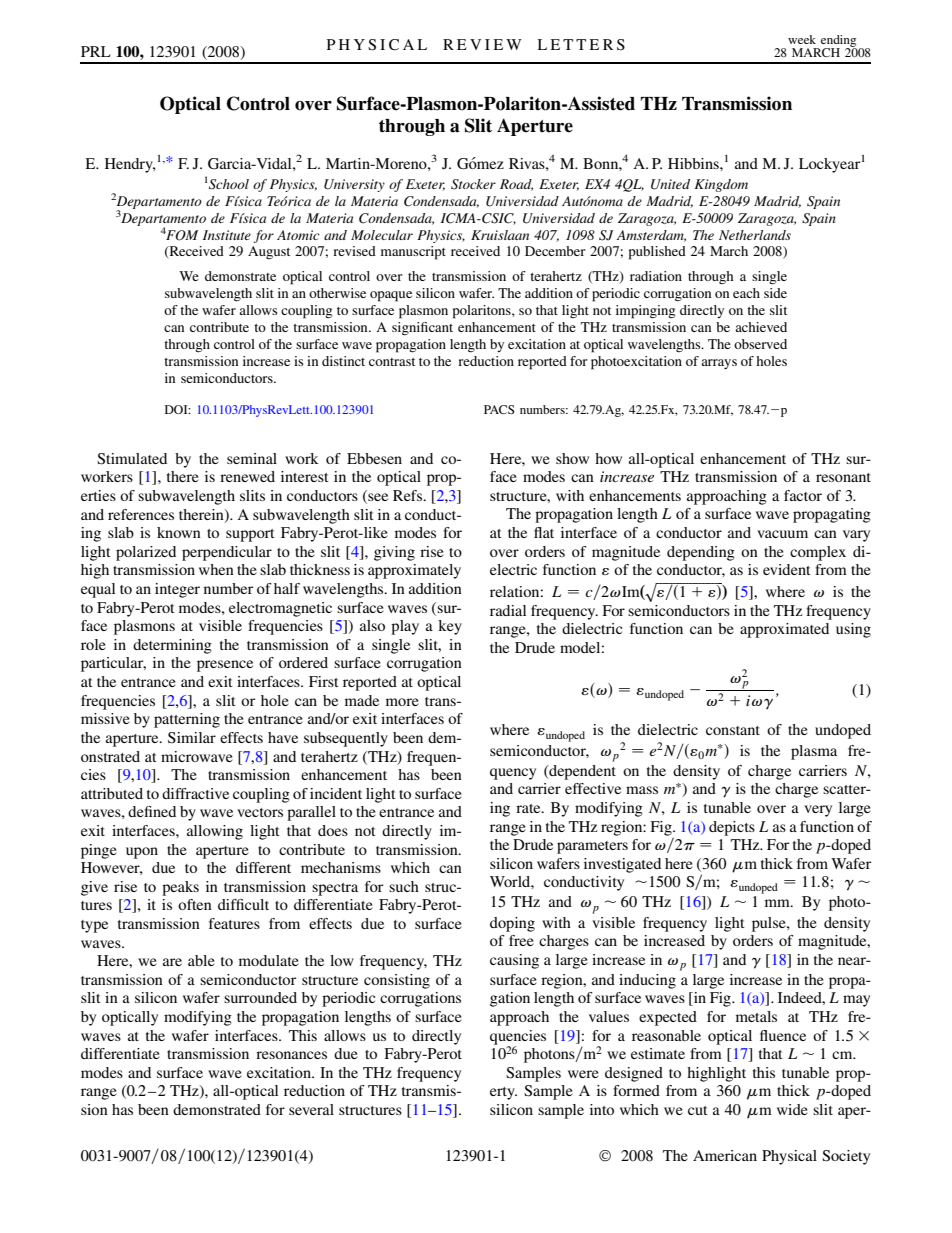 The image size is (952, 1233). What do you see at coordinates (422, 329) in the screenshot?
I see `significant` at bounding box center [422, 329].
